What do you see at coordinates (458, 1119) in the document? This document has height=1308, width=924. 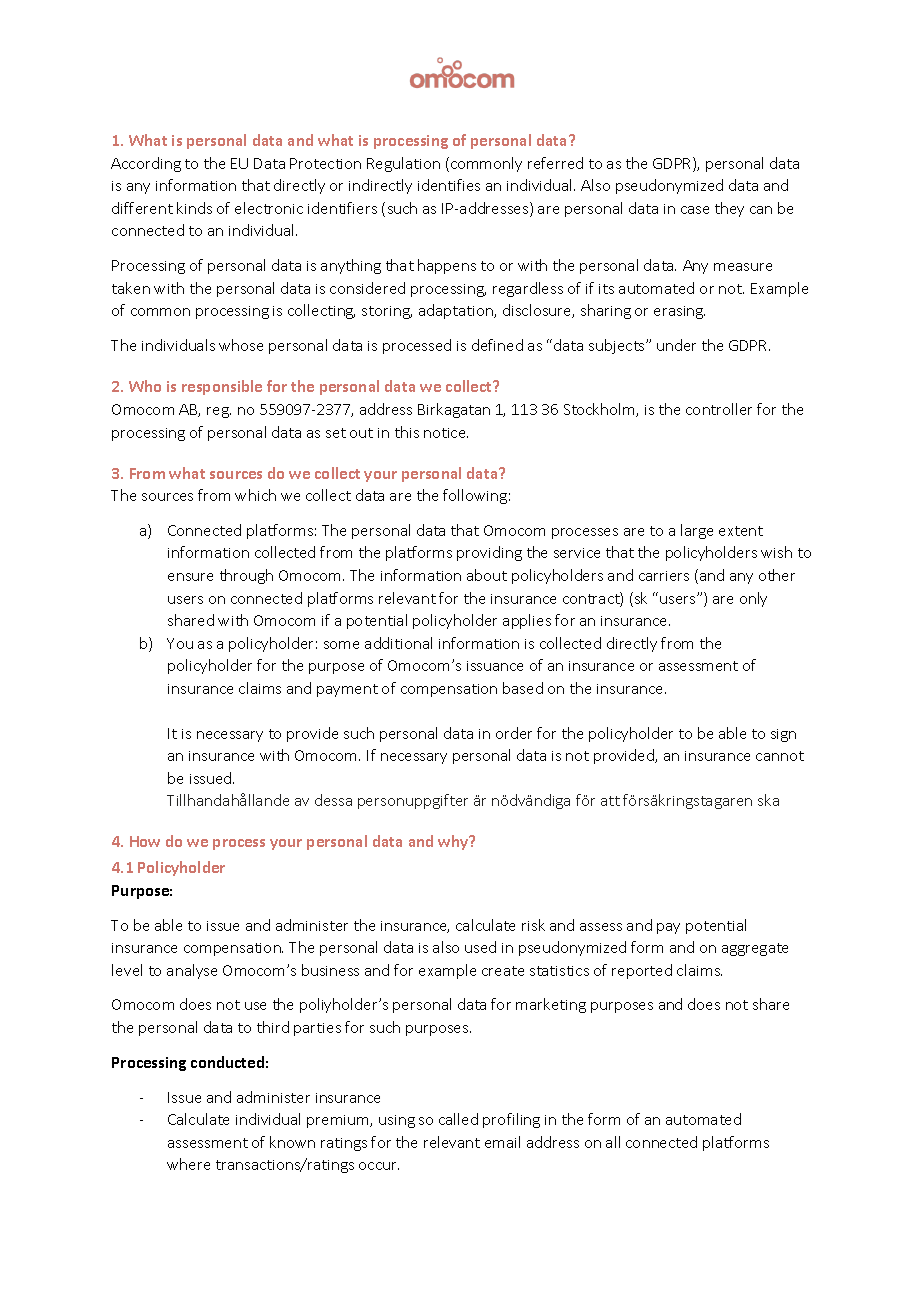 I see `called` at bounding box center [458, 1119].
